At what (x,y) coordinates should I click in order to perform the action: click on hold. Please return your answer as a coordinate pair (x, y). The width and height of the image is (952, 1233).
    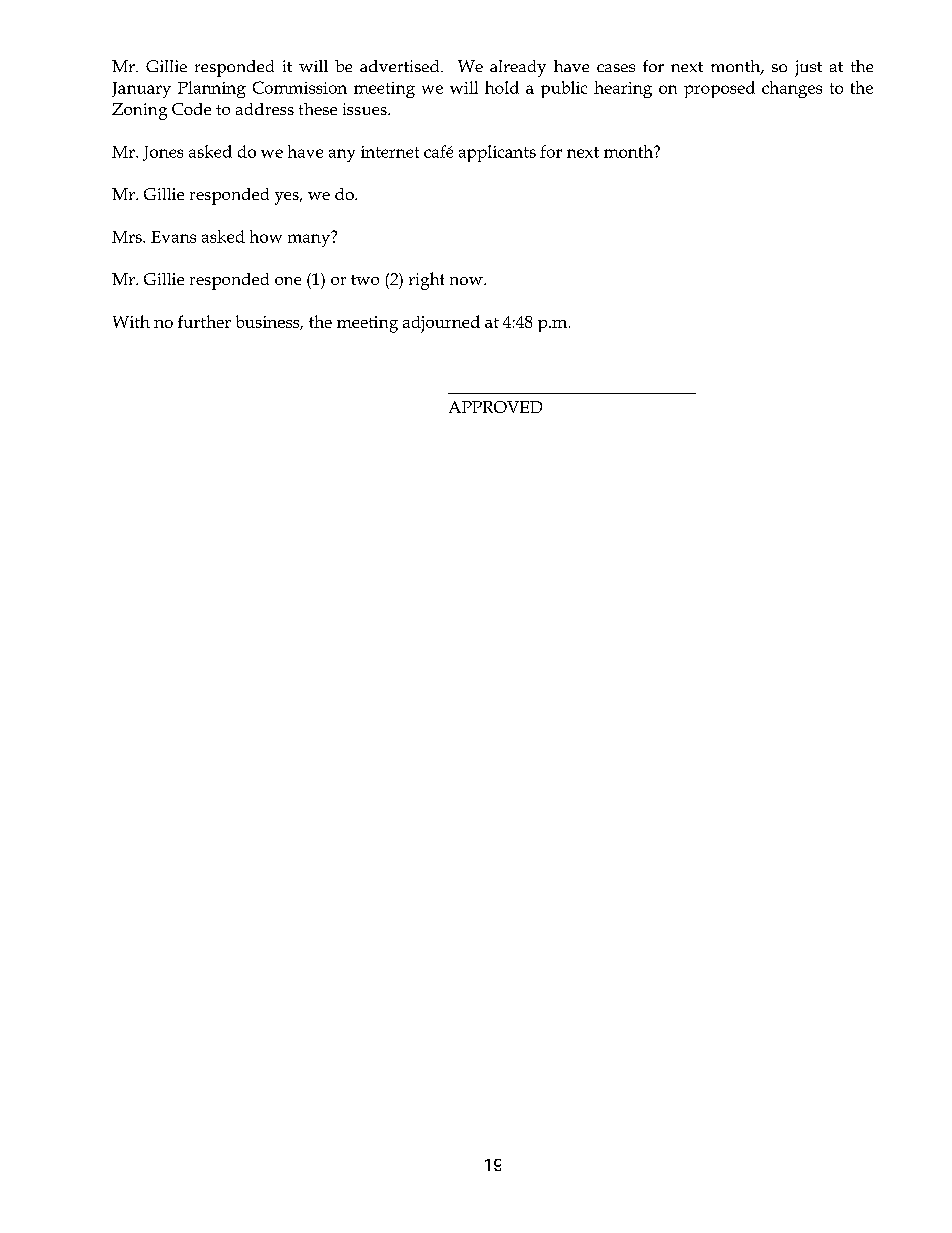
    Looking at the image, I should click on (502, 87).
